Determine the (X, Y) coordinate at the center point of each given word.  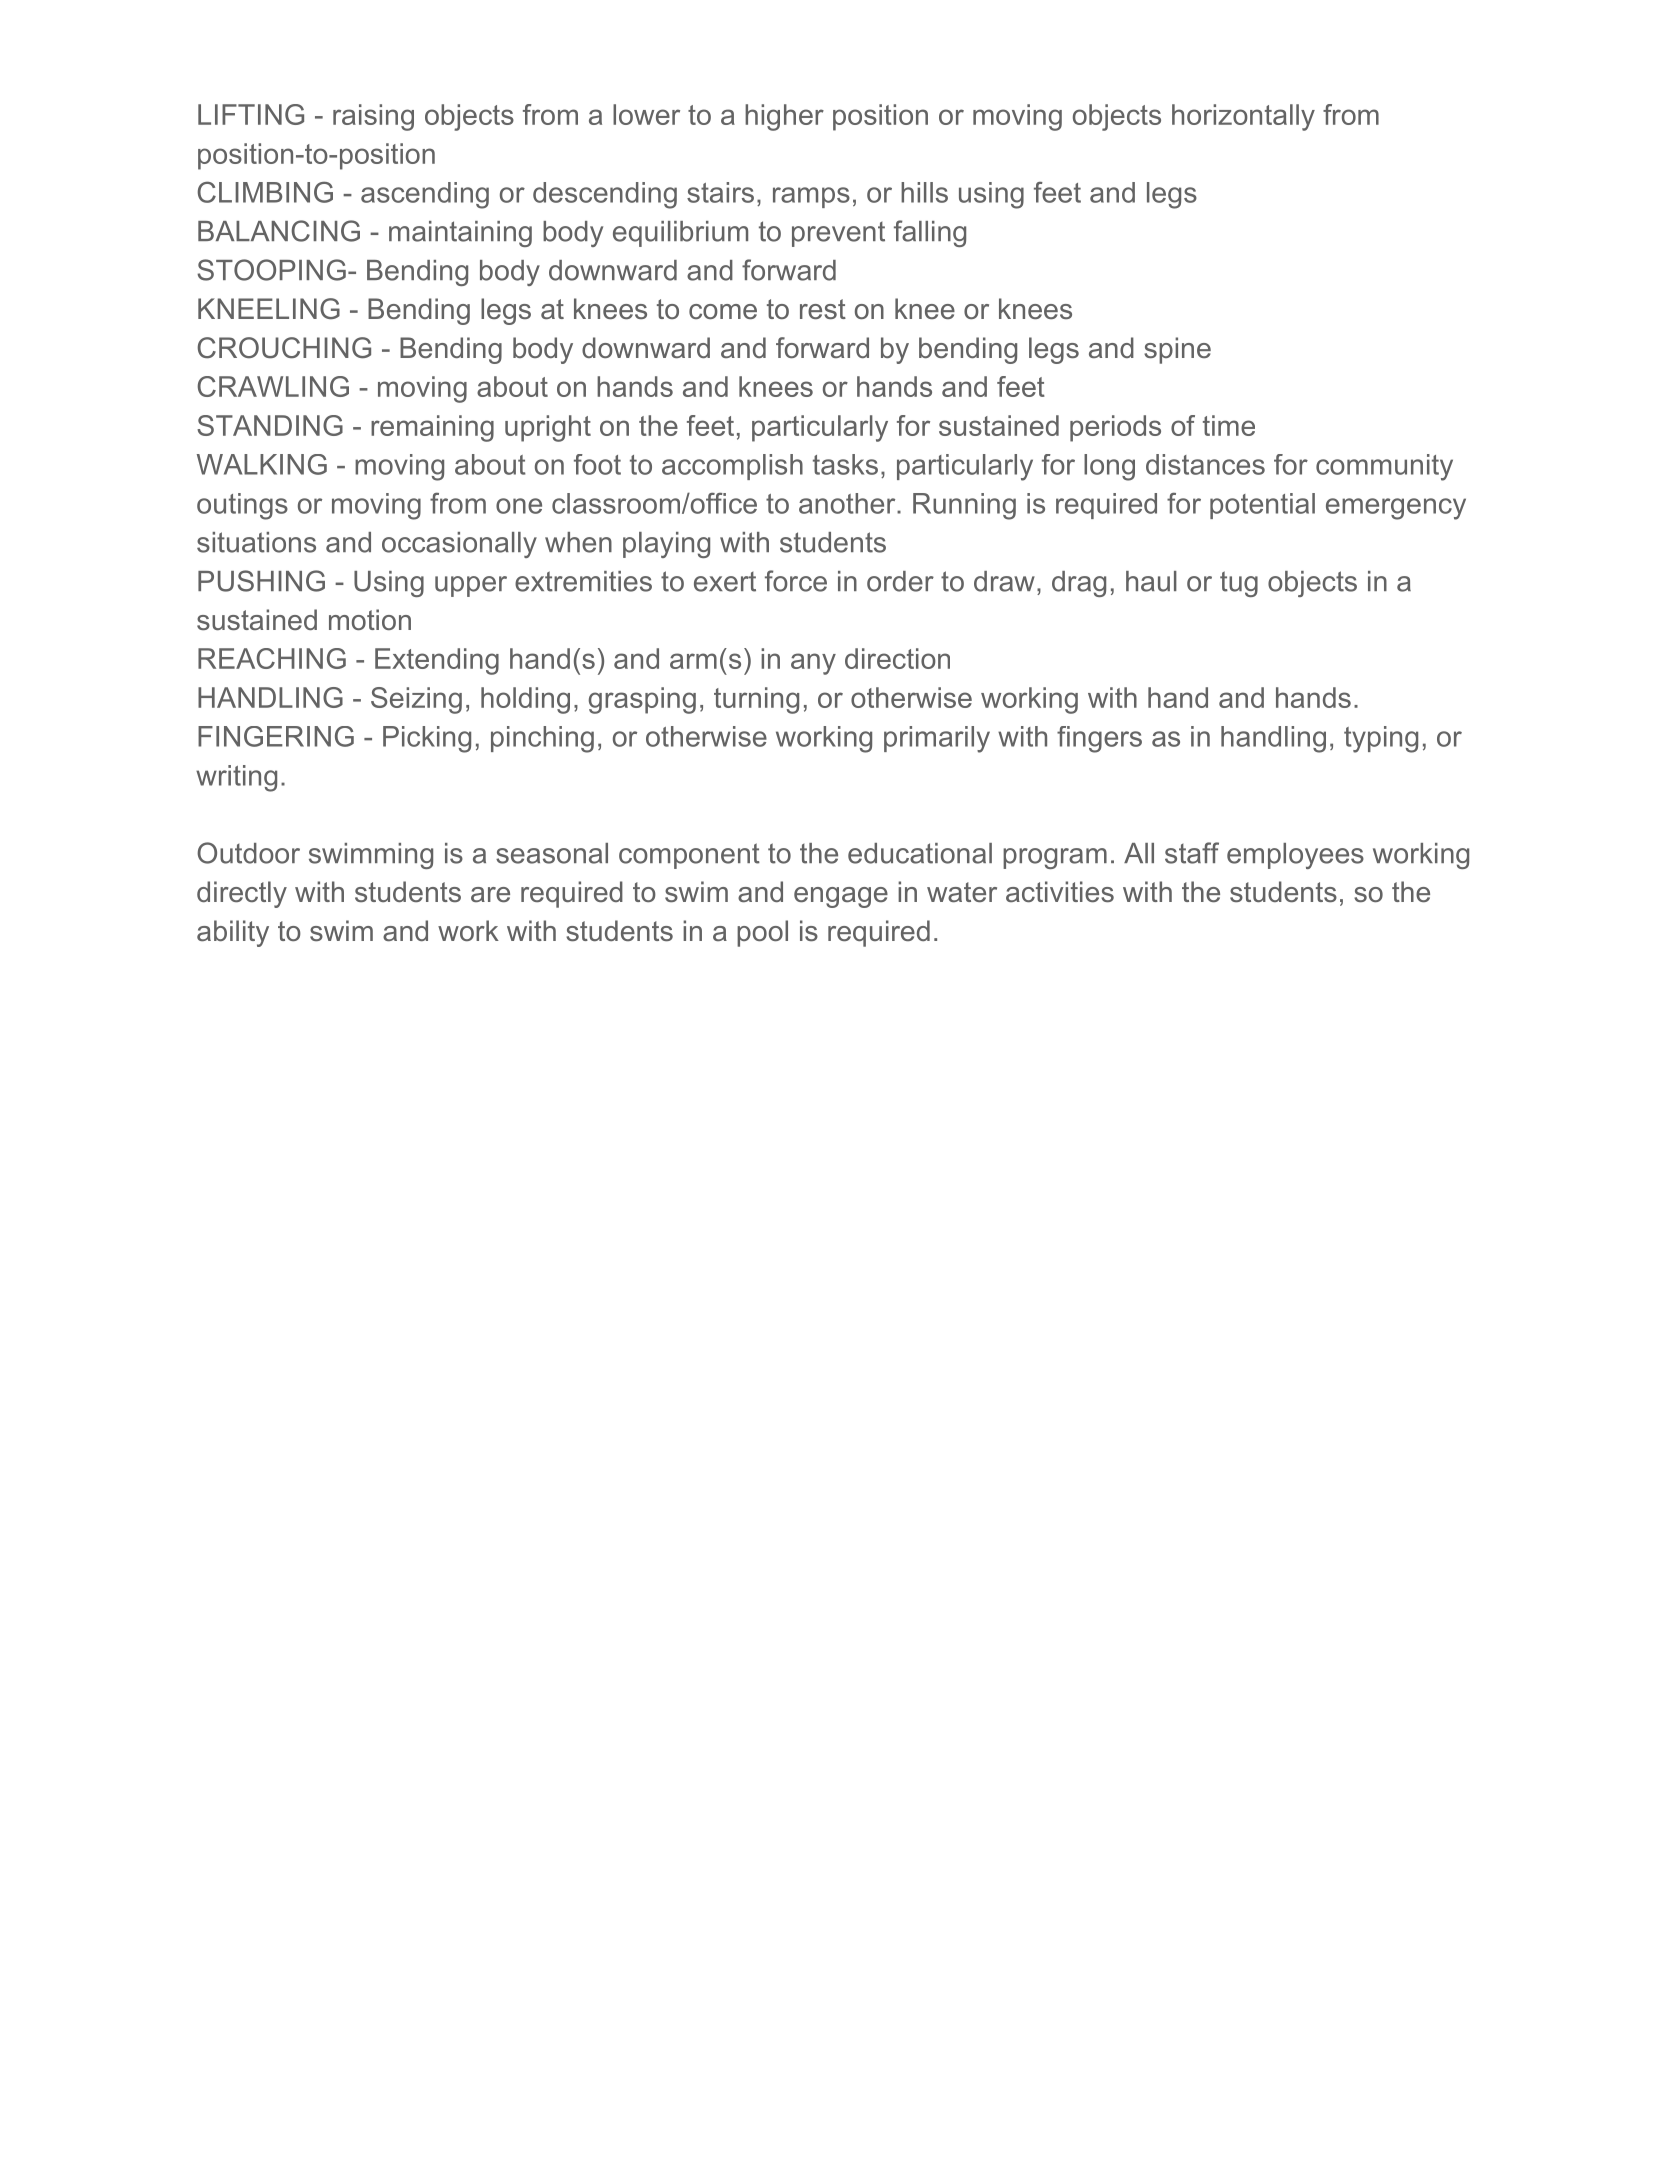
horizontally (1243, 117)
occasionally (459, 545)
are (490, 894)
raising (373, 117)
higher (784, 117)
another (847, 503)
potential (1262, 506)
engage (841, 897)
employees (1295, 856)
